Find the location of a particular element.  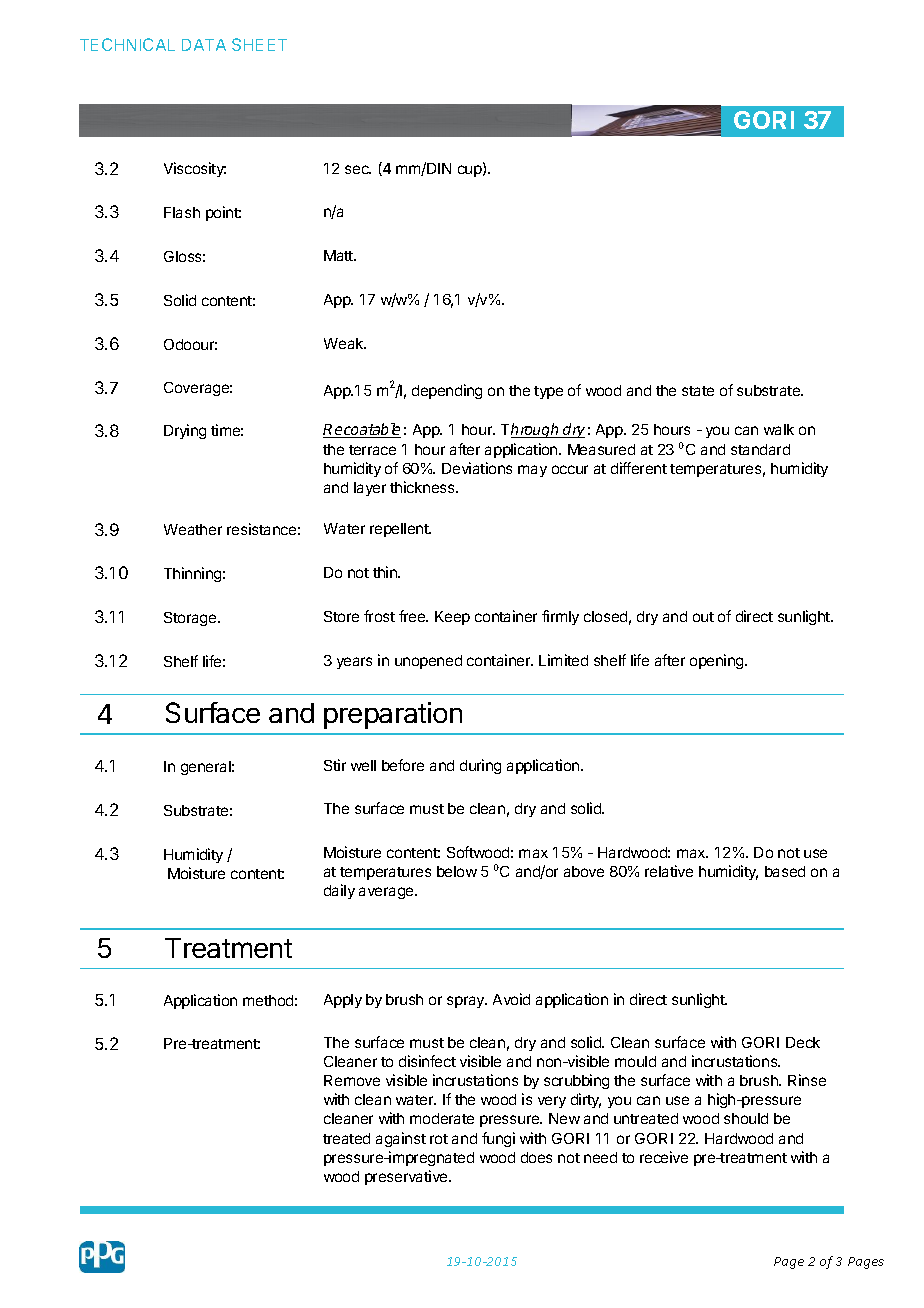

Storage is located at coordinates (191, 619).
